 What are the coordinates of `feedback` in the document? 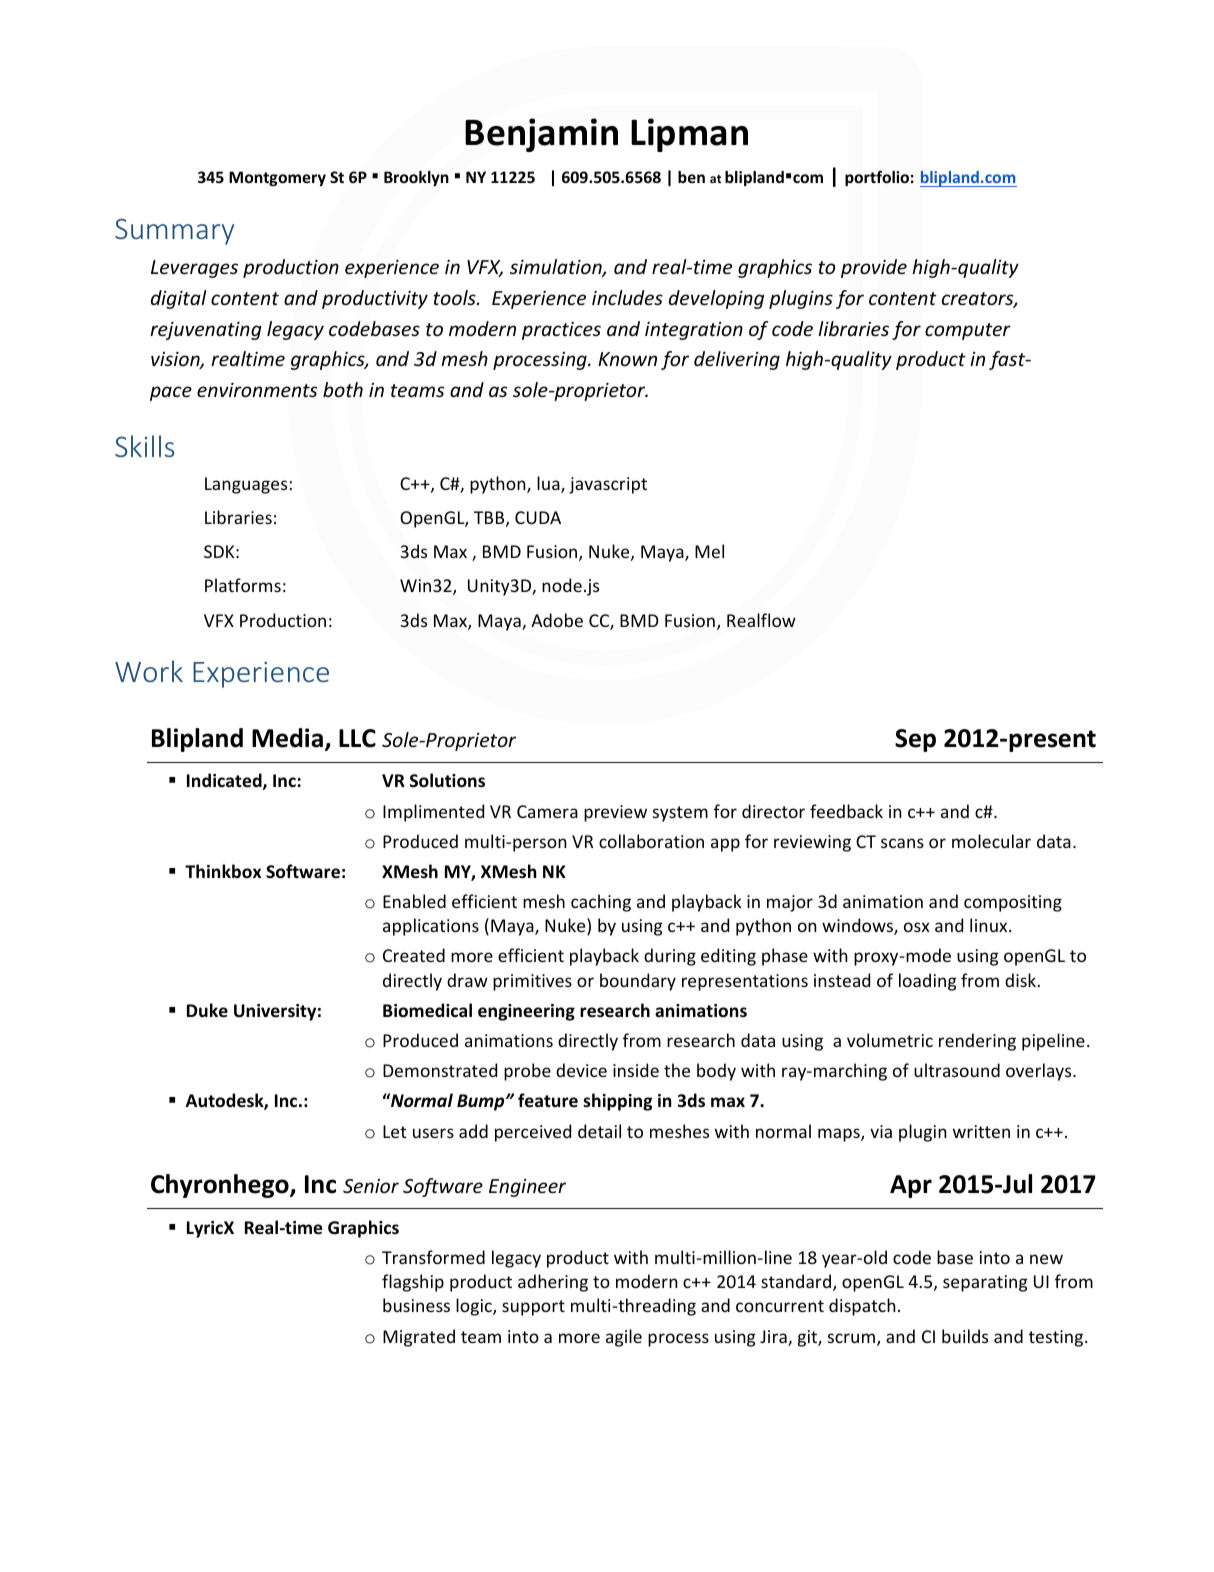 It's located at (846, 811).
